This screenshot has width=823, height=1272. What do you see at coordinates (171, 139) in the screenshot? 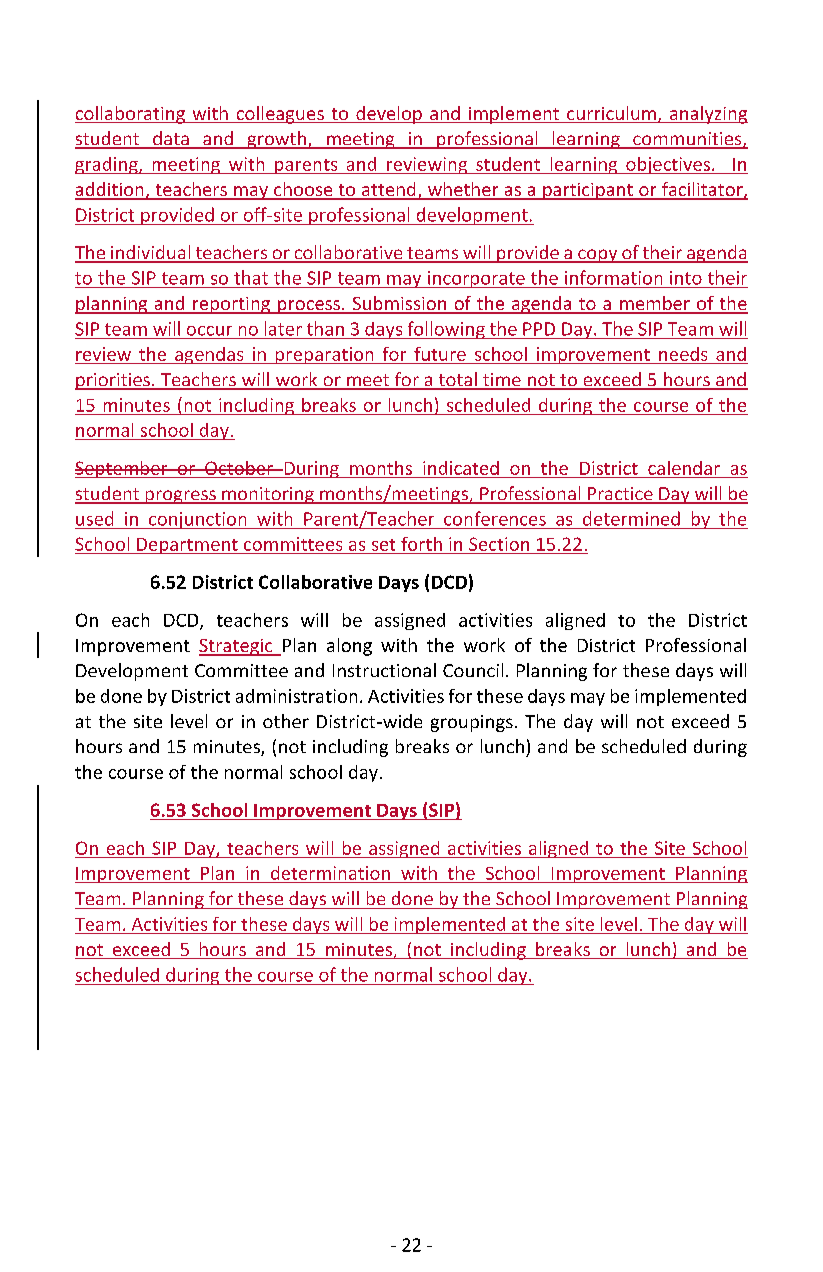
I see `data` at bounding box center [171, 139].
